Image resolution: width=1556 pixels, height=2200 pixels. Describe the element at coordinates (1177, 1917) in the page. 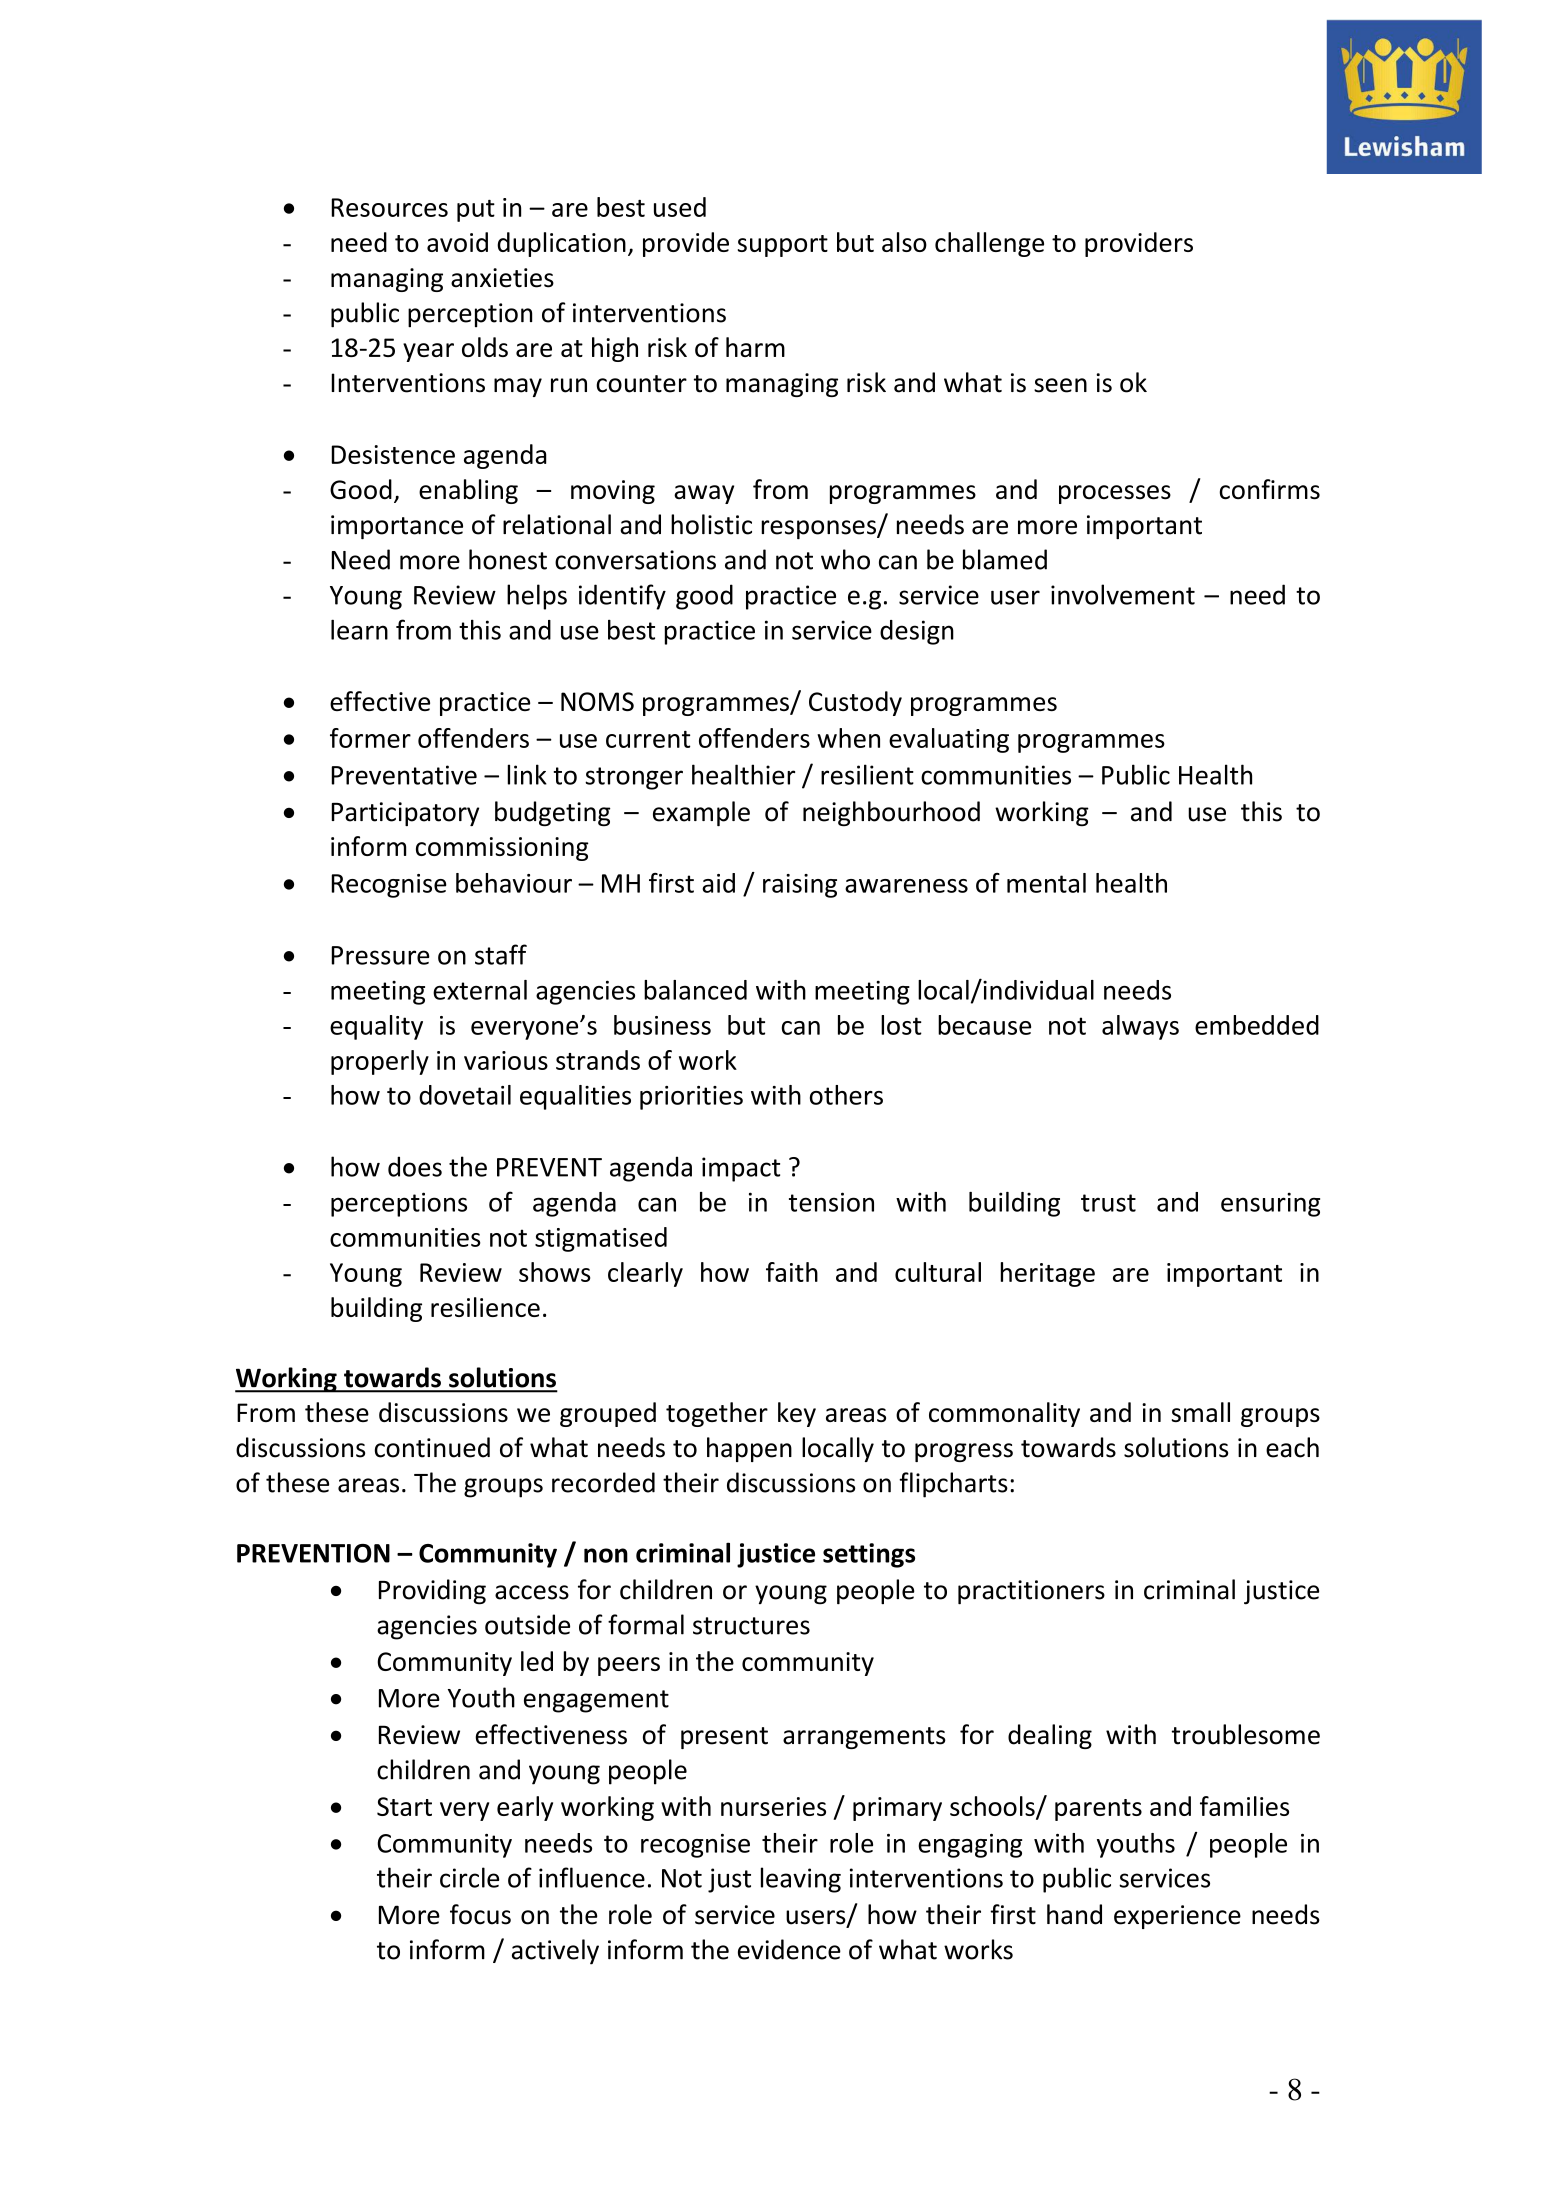

I see `experience` at that location.
